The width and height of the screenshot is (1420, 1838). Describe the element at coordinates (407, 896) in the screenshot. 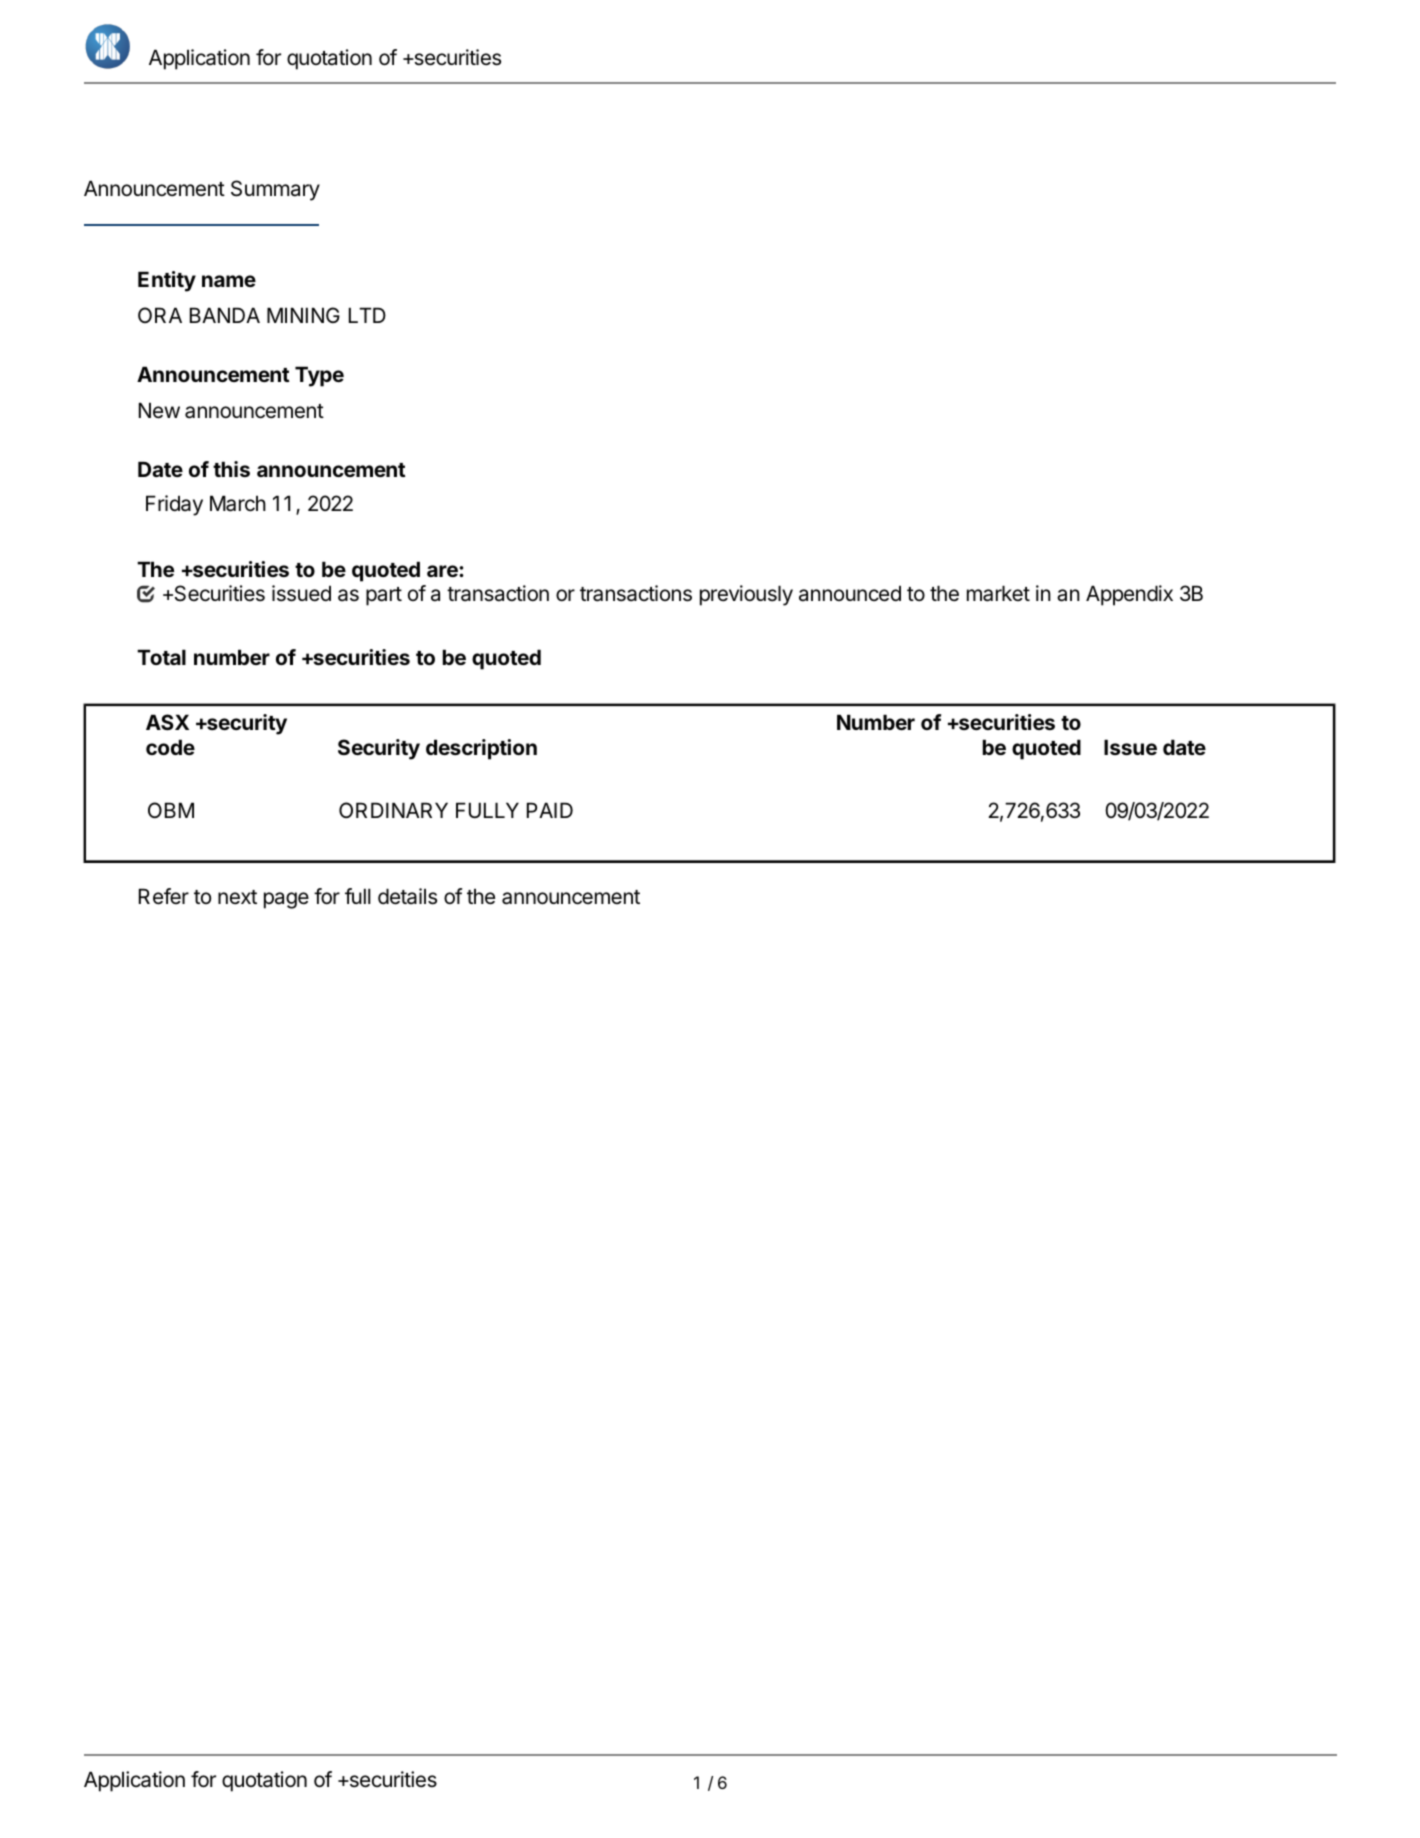

I see `details` at that location.
